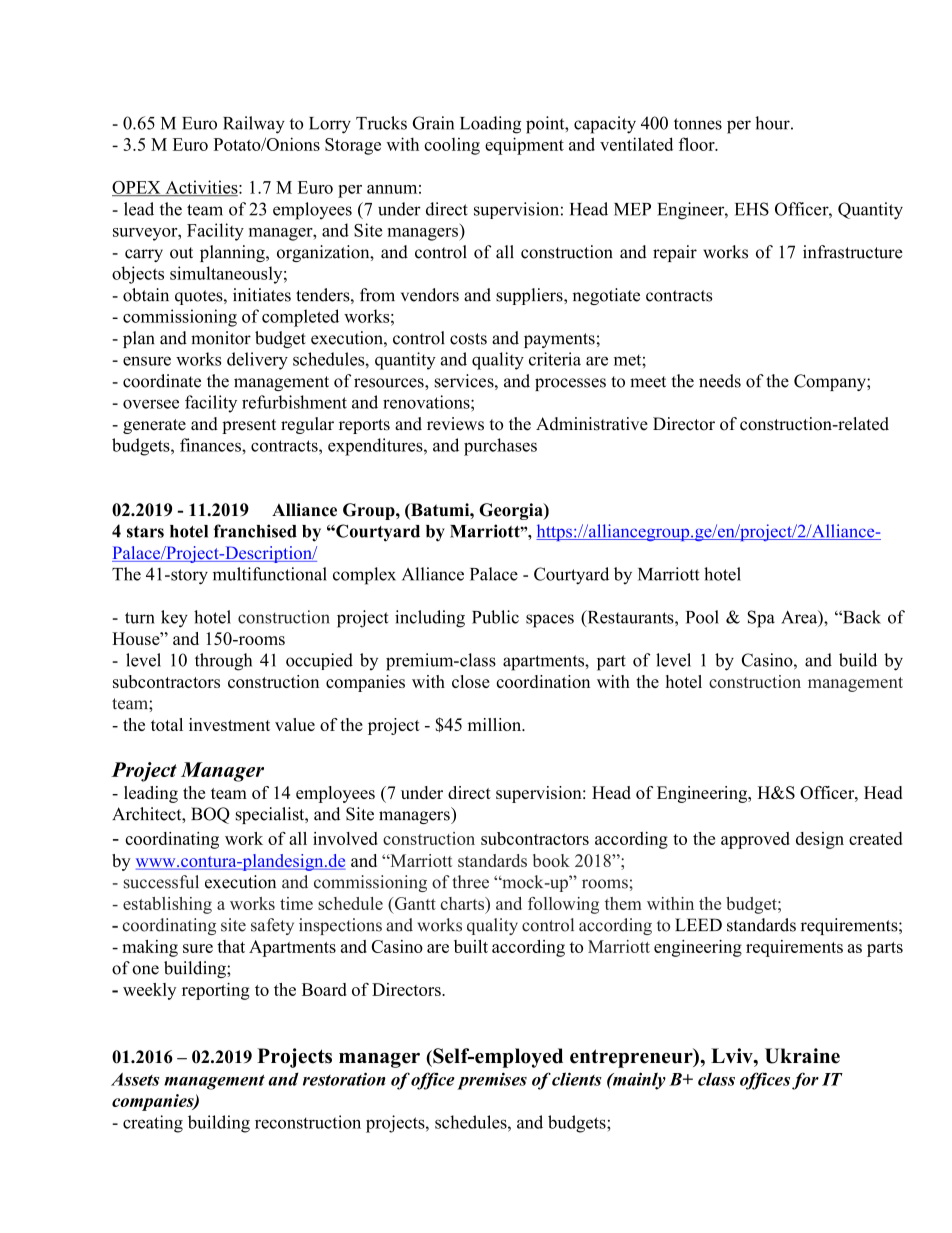 The height and width of the screenshot is (1233, 952). Describe the element at coordinates (702, 617) in the screenshot. I see `Pool` at that location.
